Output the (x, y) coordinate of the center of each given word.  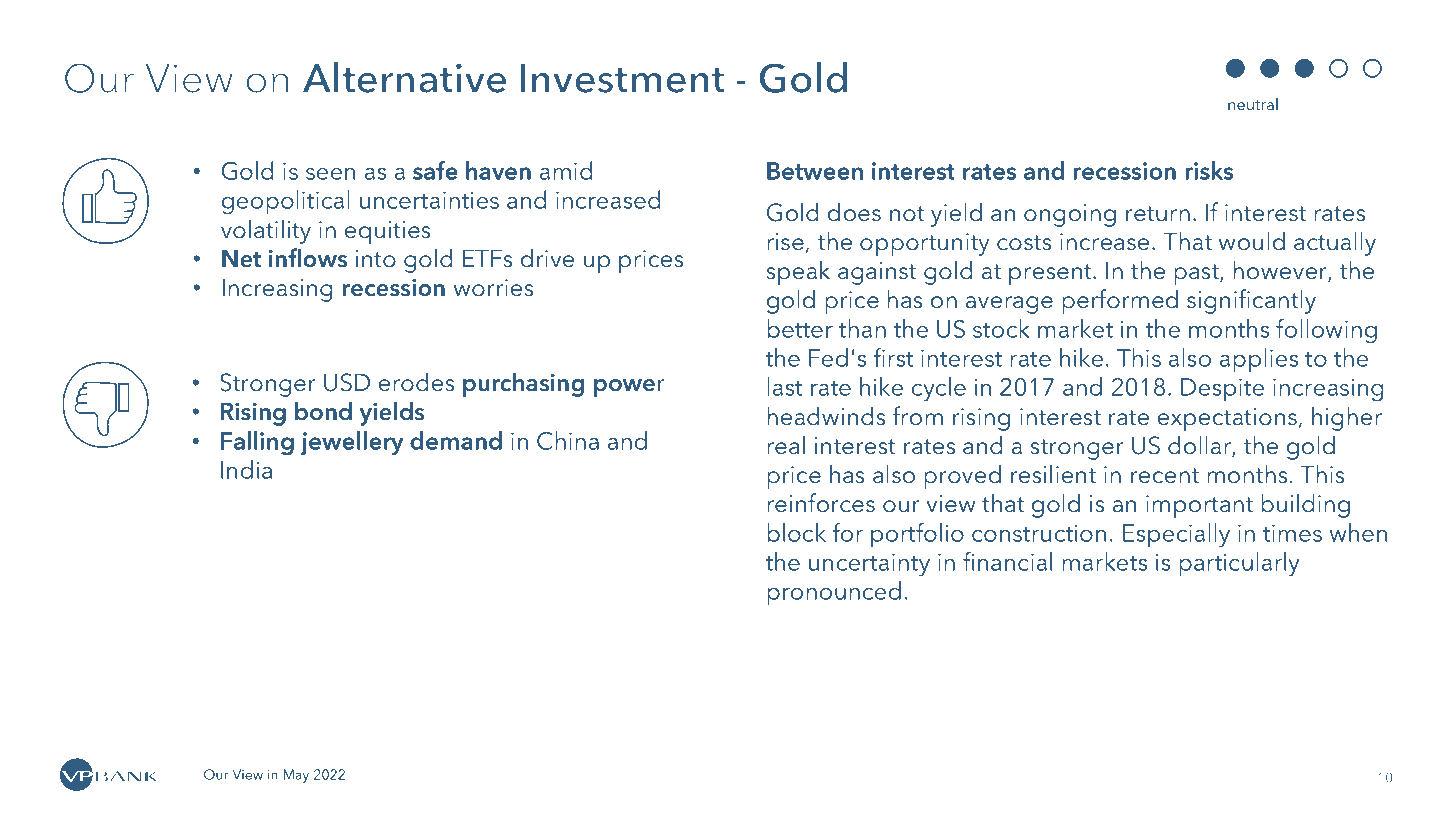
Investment (623, 78)
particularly (1239, 564)
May (296, 776)
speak (798, 272)
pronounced (834, 593)
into (376, 259)
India (246, 469)
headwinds (826, 416)
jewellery (351, 443)
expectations (1227, 419)
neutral (1253, 104)
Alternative (404, 77)
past (1197, 274)
